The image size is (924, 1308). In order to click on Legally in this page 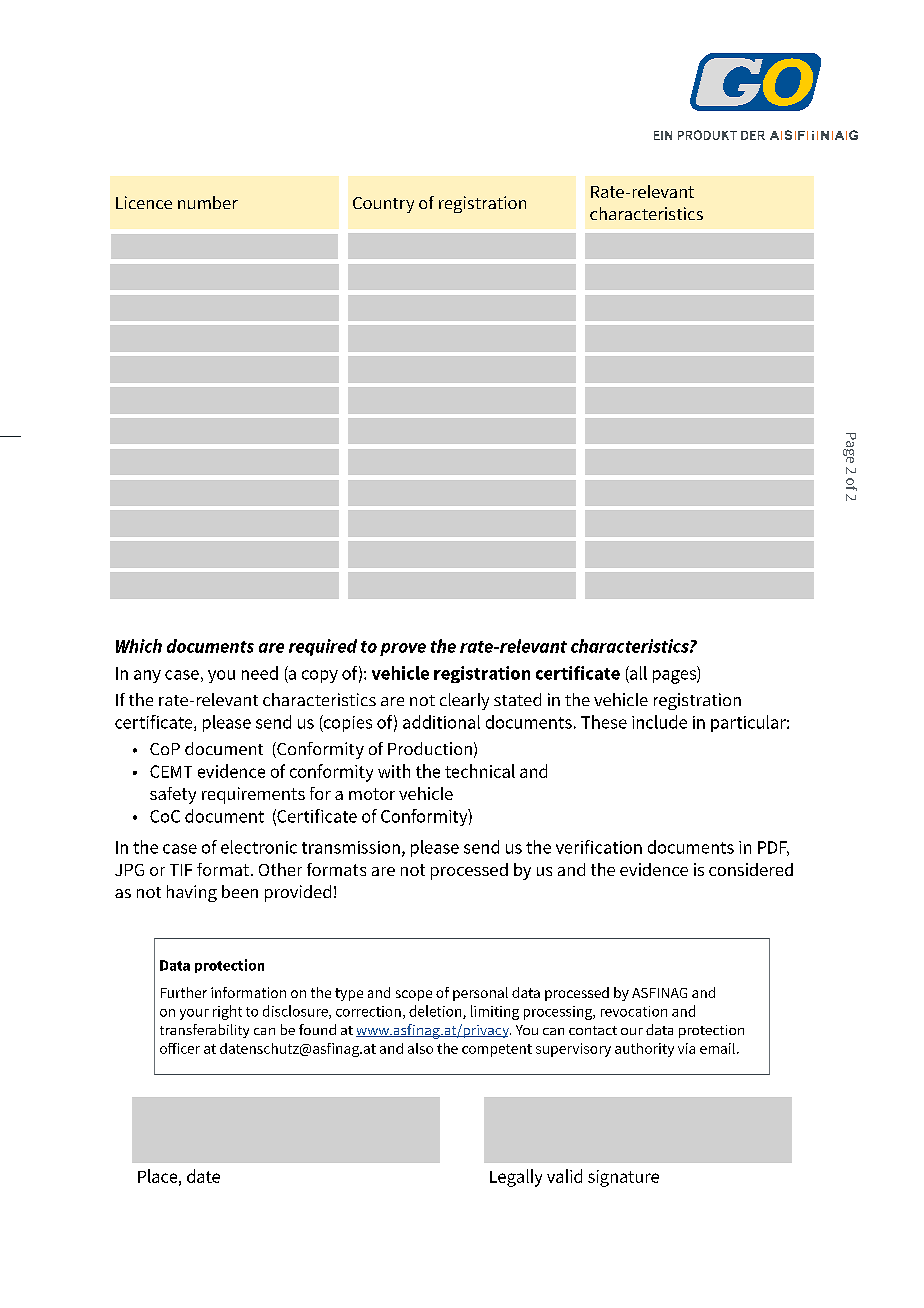, I will do `click(516, 1178)`.
